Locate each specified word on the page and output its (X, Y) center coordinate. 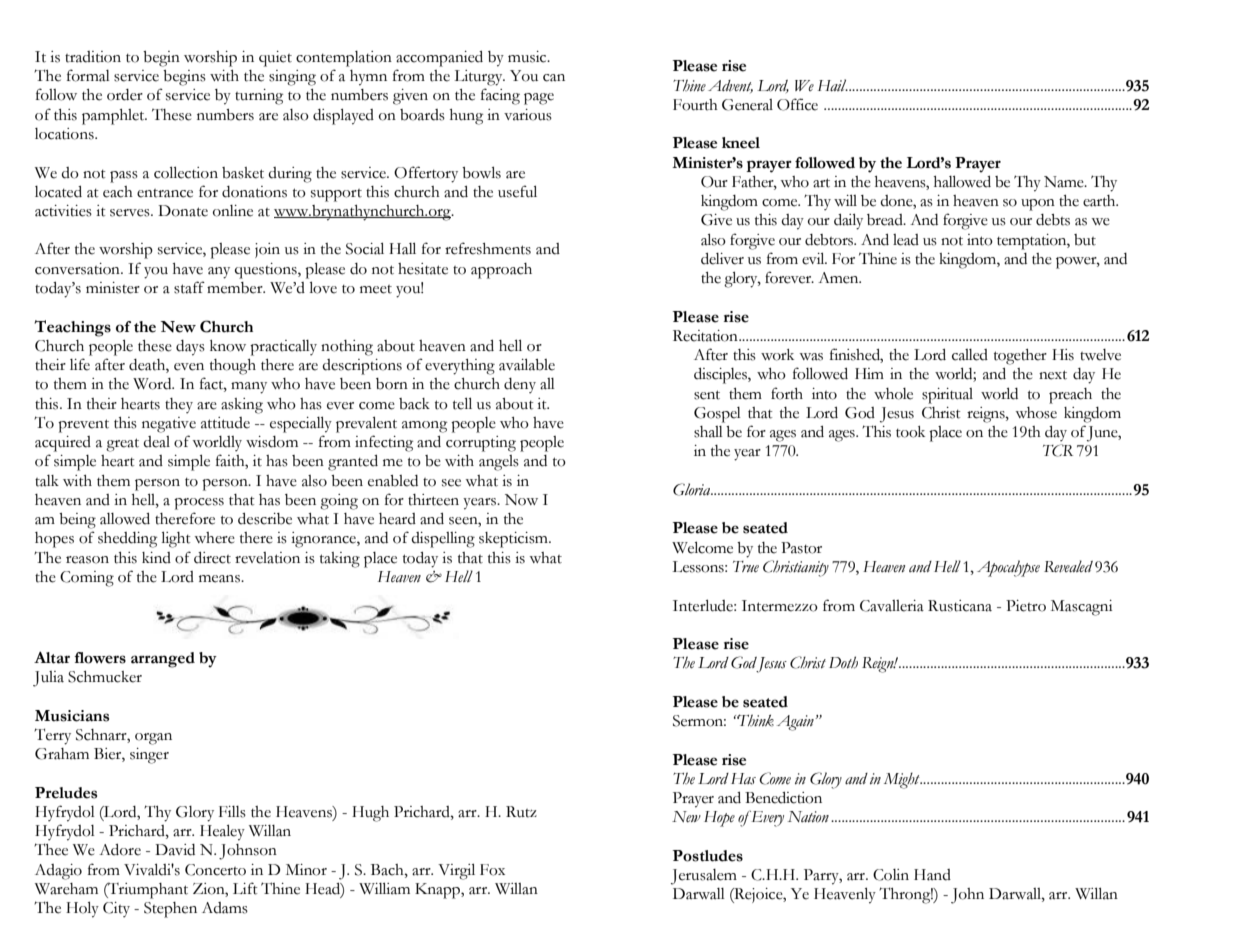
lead (906, 240)
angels (499, 463)
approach (501, 271)
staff (189, 287)
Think (755, 720)
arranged (163, 660)
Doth (843, 662)
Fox (492, 870)
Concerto (215, 870)
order (125, 95)
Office (797, 104)
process (199, 504)
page (539, 99)
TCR (1058, 450)
